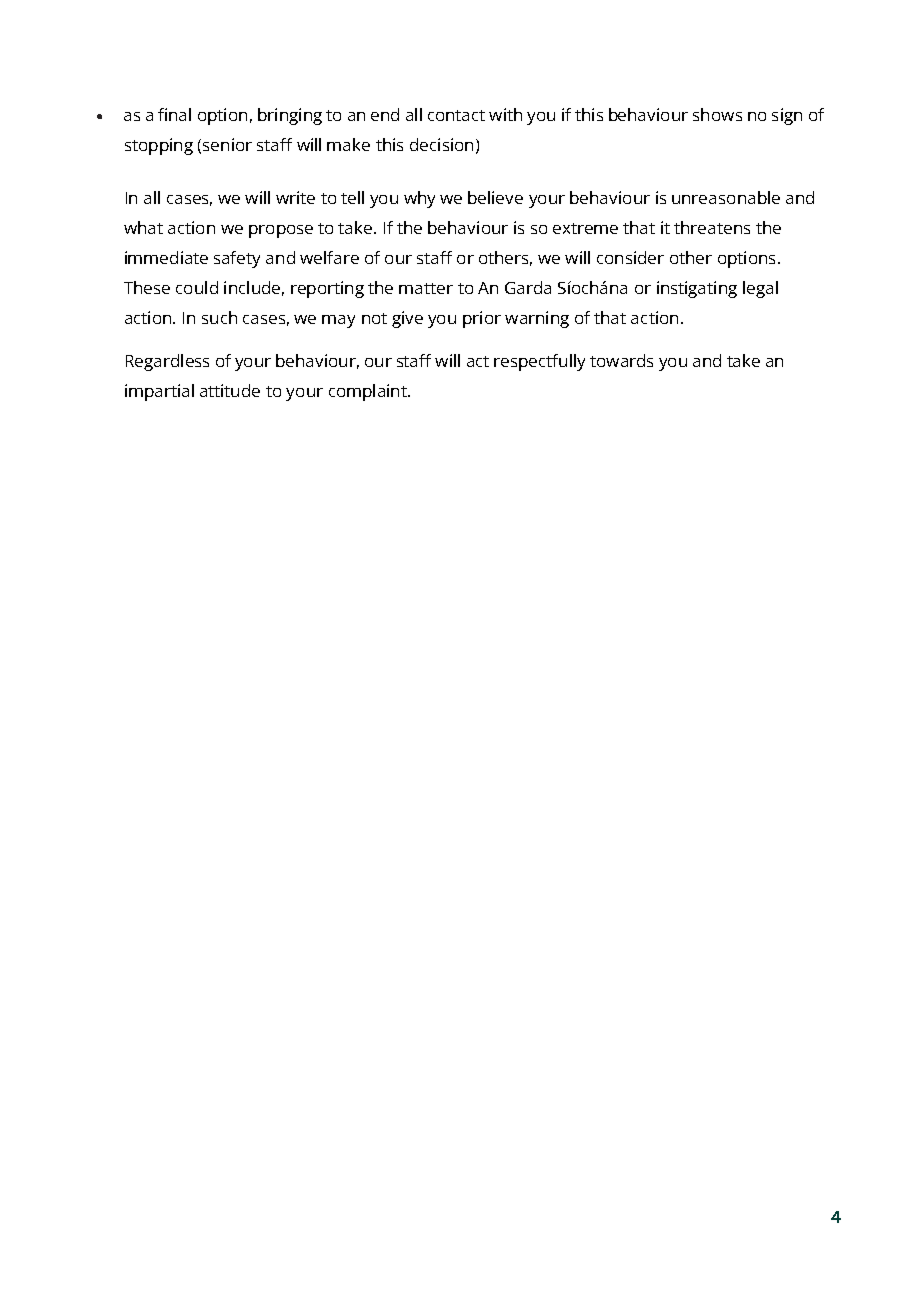 The height and width of the screenshot is (1307, 924). Describe the element at coordinates (717, 114) in the screenshot. I see `shows` at that location.
